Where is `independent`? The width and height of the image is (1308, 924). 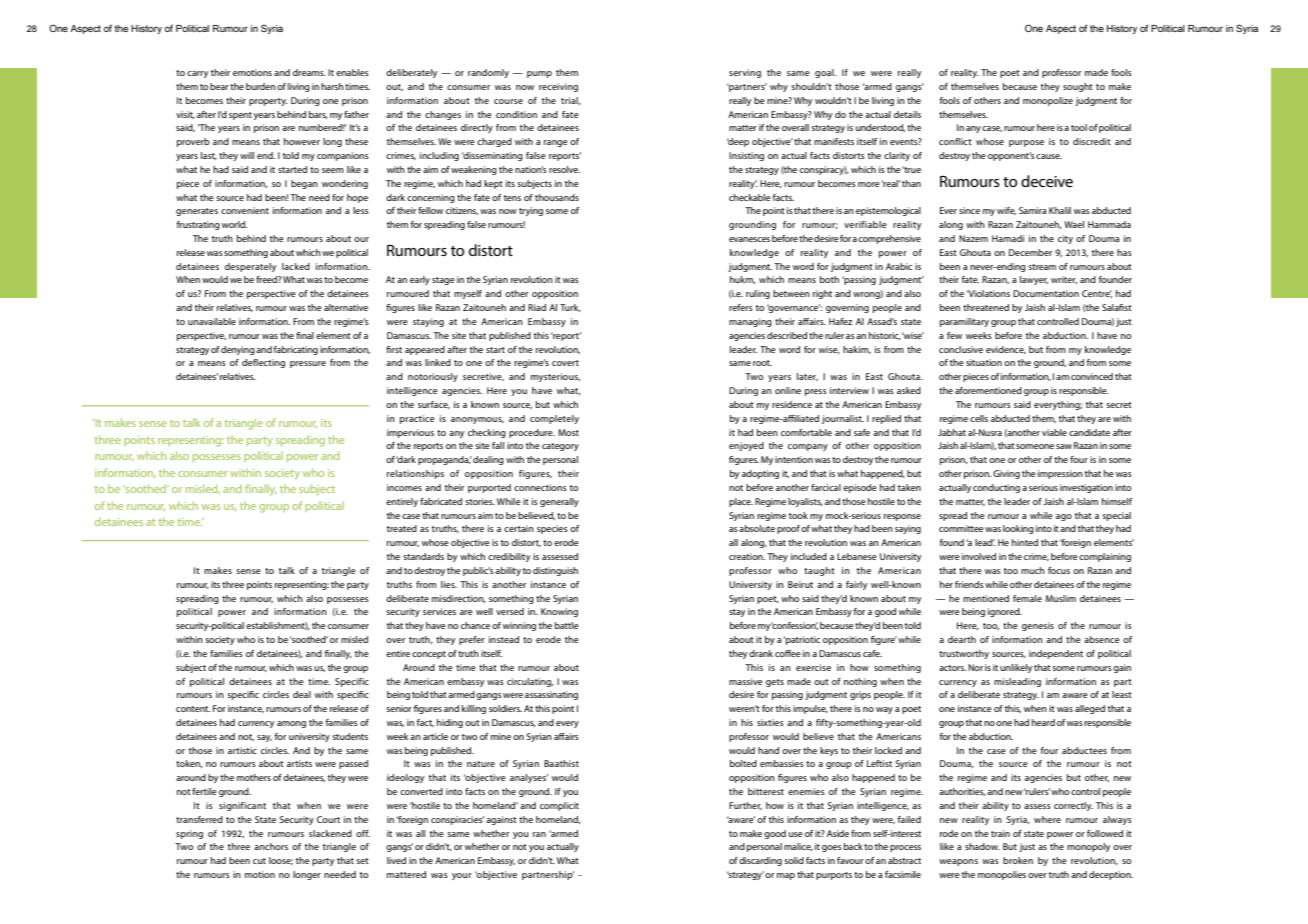 independent is located at coordinates (1056, 654).
